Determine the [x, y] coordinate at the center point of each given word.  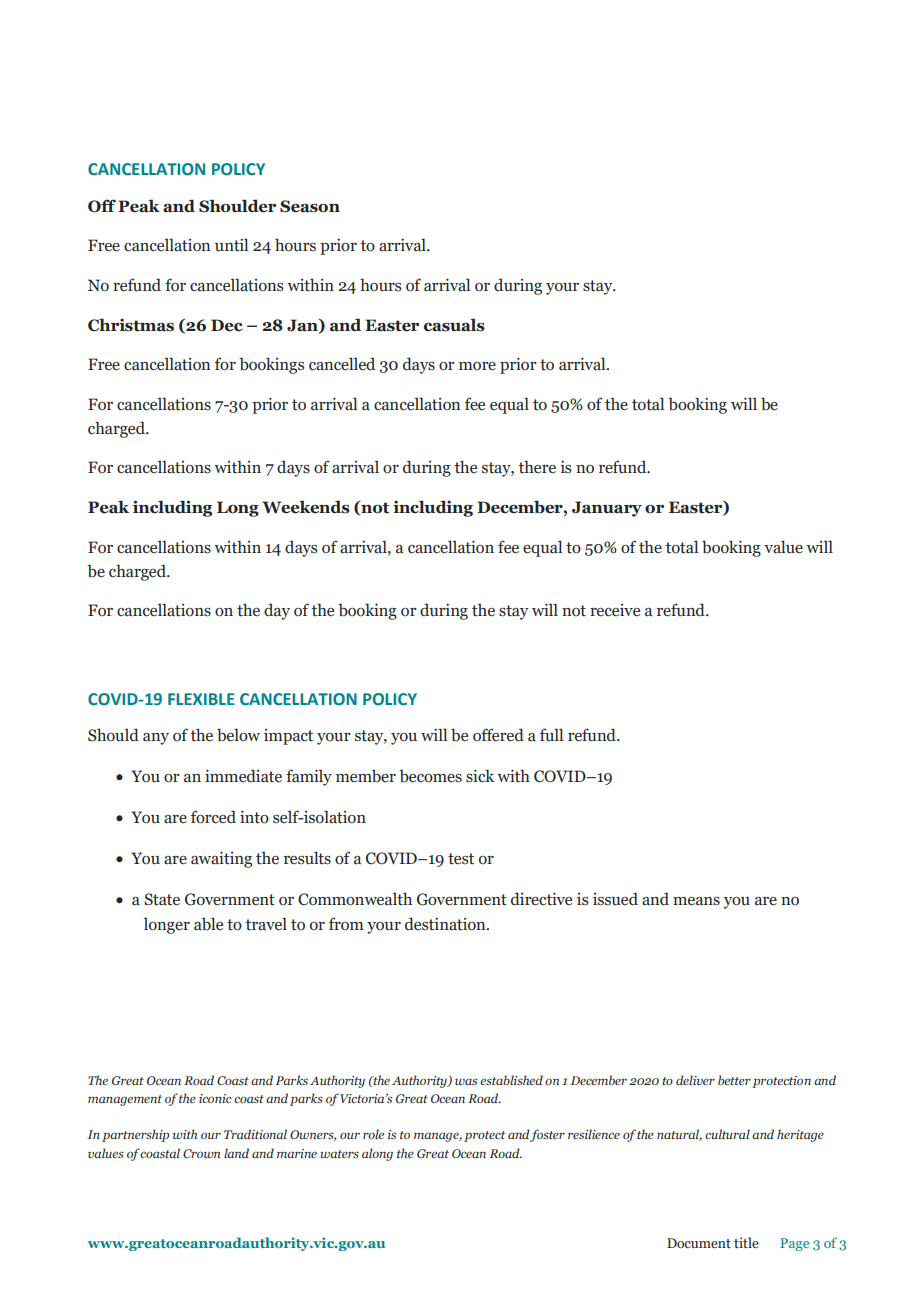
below [238, 735]
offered [498, 735]
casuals [454, 325]
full [551, 735]
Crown [201, 1153]
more [477, 366]
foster [547, 1135]
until [231, 245]
